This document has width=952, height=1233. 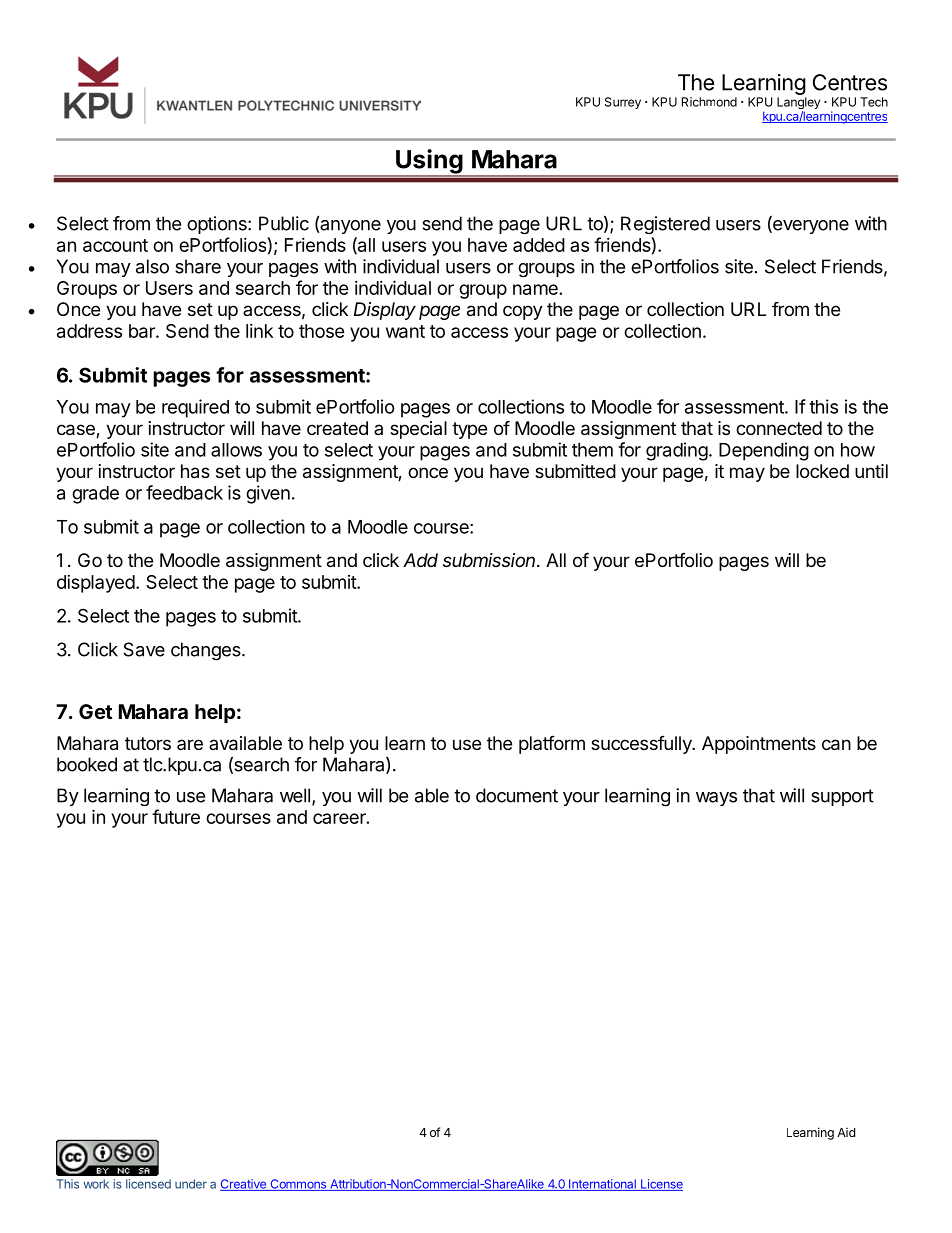 What do you see at coordinates (176, 816) in the document?
I see `future` at bounding box center [176, 816].
